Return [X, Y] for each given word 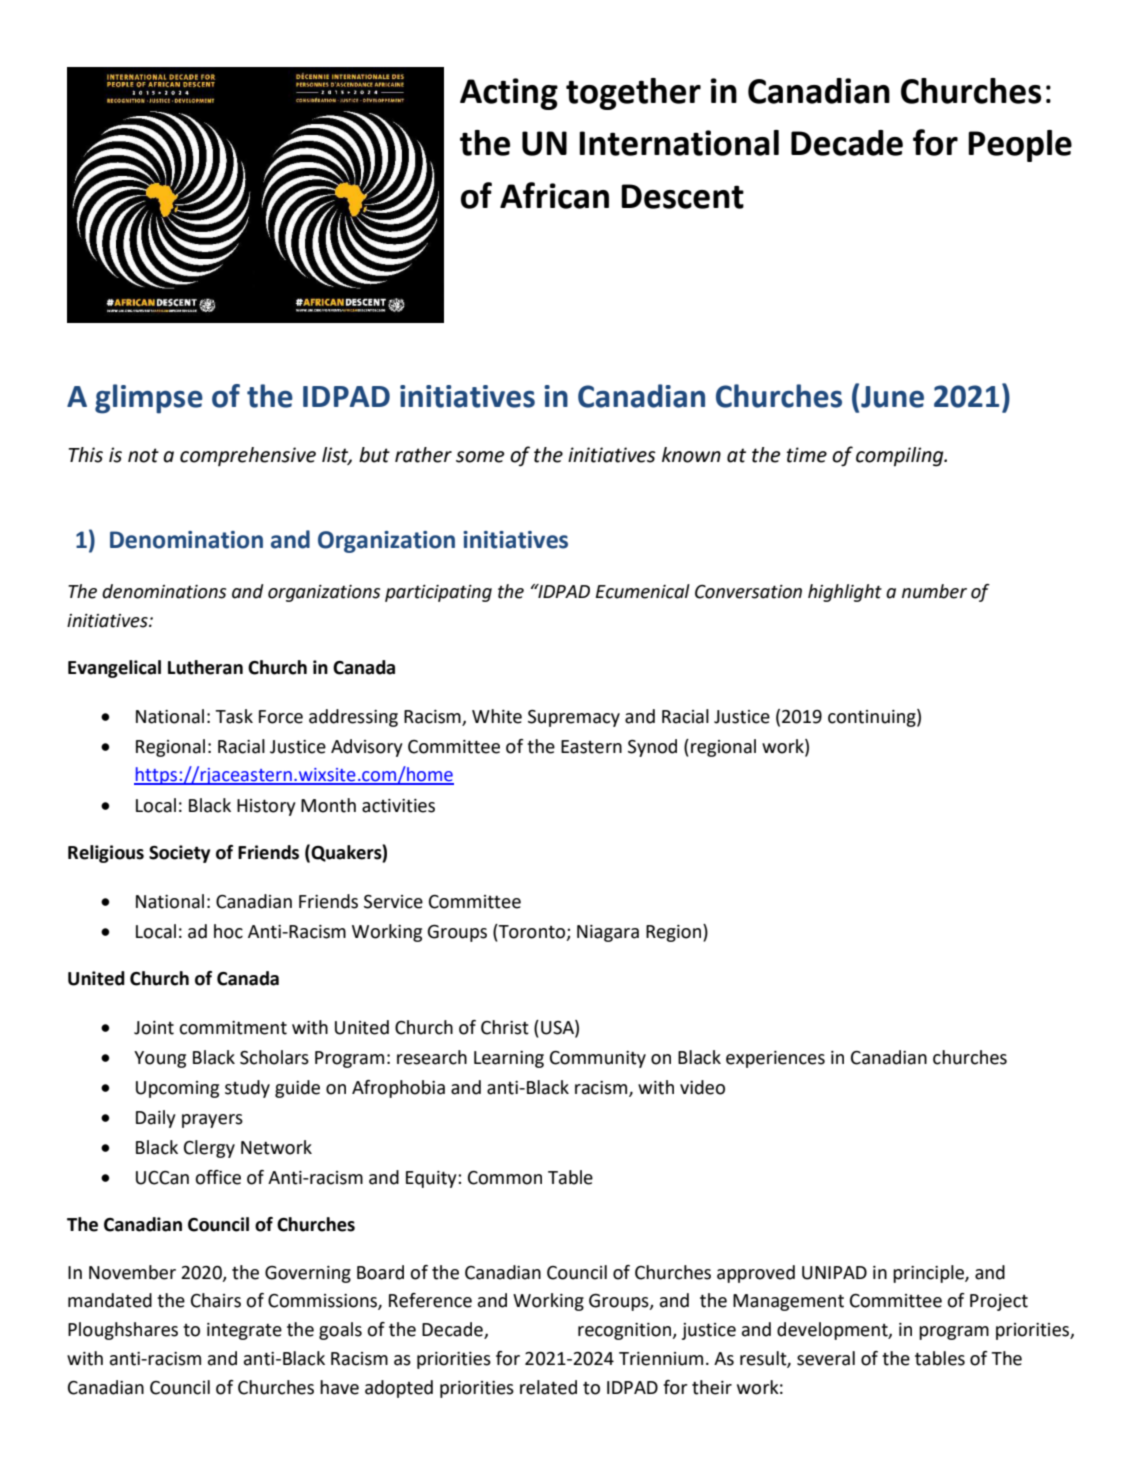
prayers [212, 1121]
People [1020, 146]
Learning [509, 1059]
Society [179, 854]
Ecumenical [643, 591]
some [480, 457]
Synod [652, 748]
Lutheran [205, 667]
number [934, 591]
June [892, 397]
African [554, 195]
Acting [509, 94]
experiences [775, 1059]
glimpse [149, 399]
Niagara [608, 933]
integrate [244, 1331]
